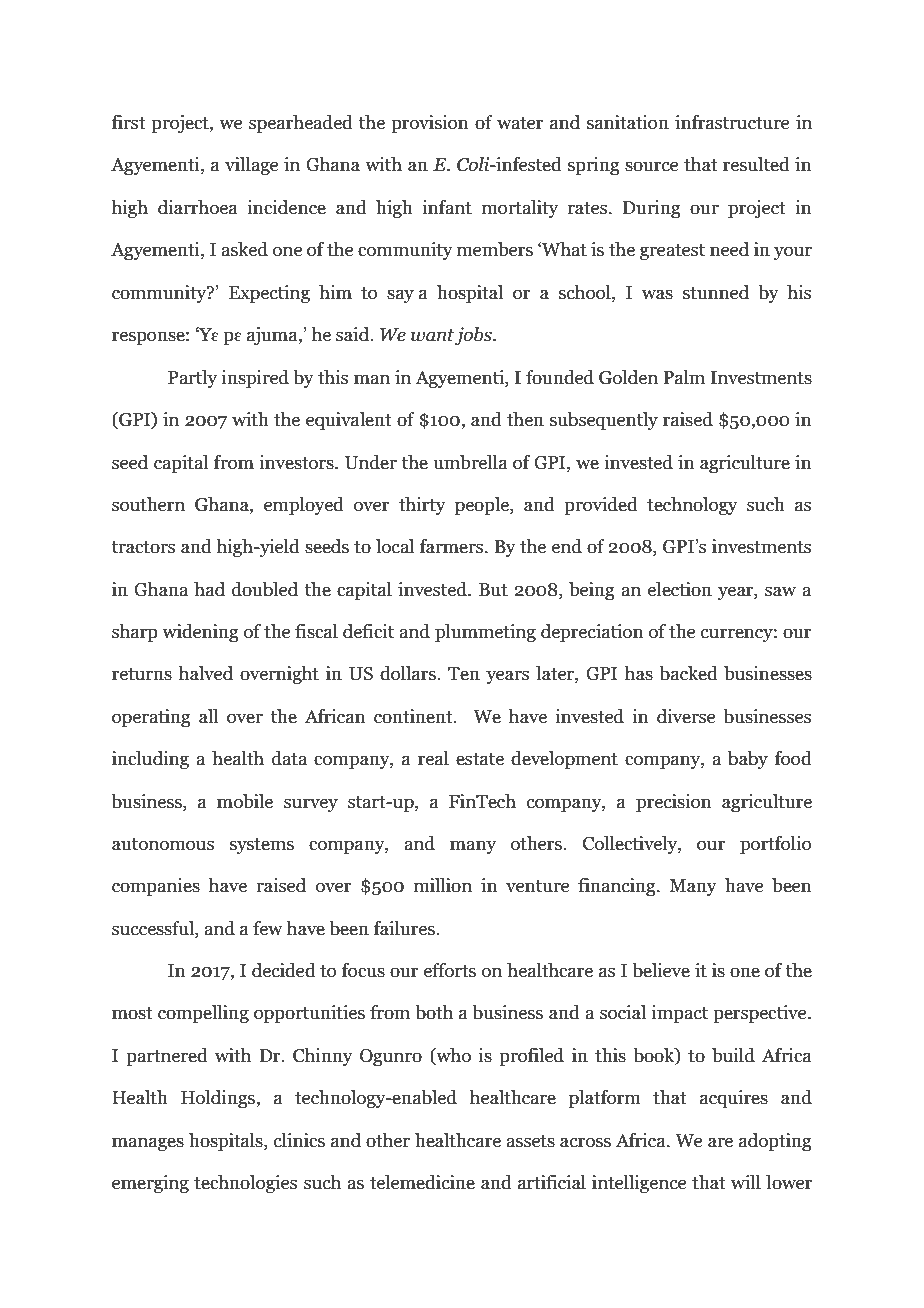  I want to click on backed, so click(688, 673).
